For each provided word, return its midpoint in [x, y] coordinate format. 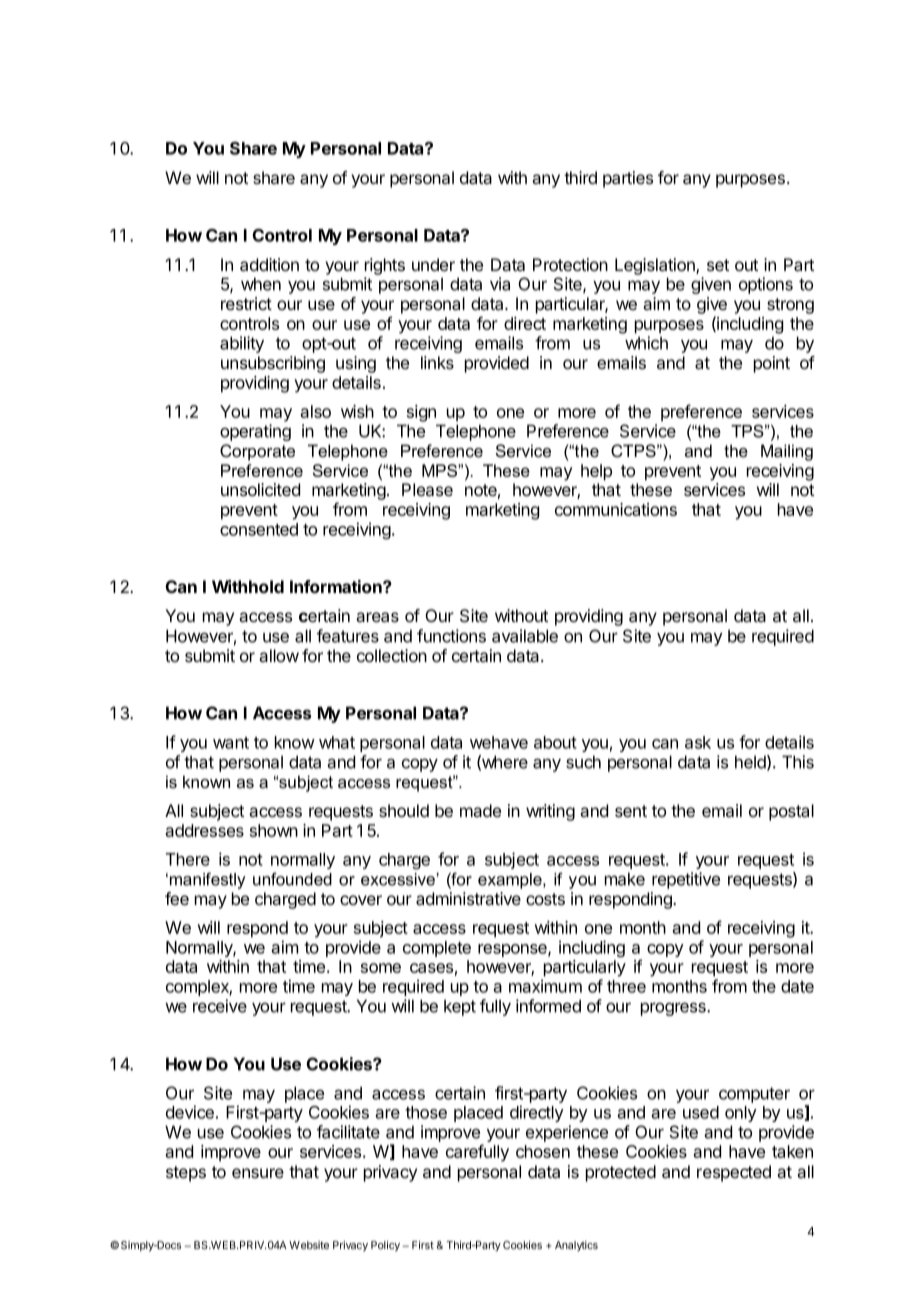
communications [616, 509]
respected [734, 1173]
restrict [246, 303]
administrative [468, 899]
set [718, 265]
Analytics [576, 1246]
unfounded [292, 879]
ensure [258, 1173]
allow [279, 655]
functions [451, 636]
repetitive [686, 880]
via [500, 284]
